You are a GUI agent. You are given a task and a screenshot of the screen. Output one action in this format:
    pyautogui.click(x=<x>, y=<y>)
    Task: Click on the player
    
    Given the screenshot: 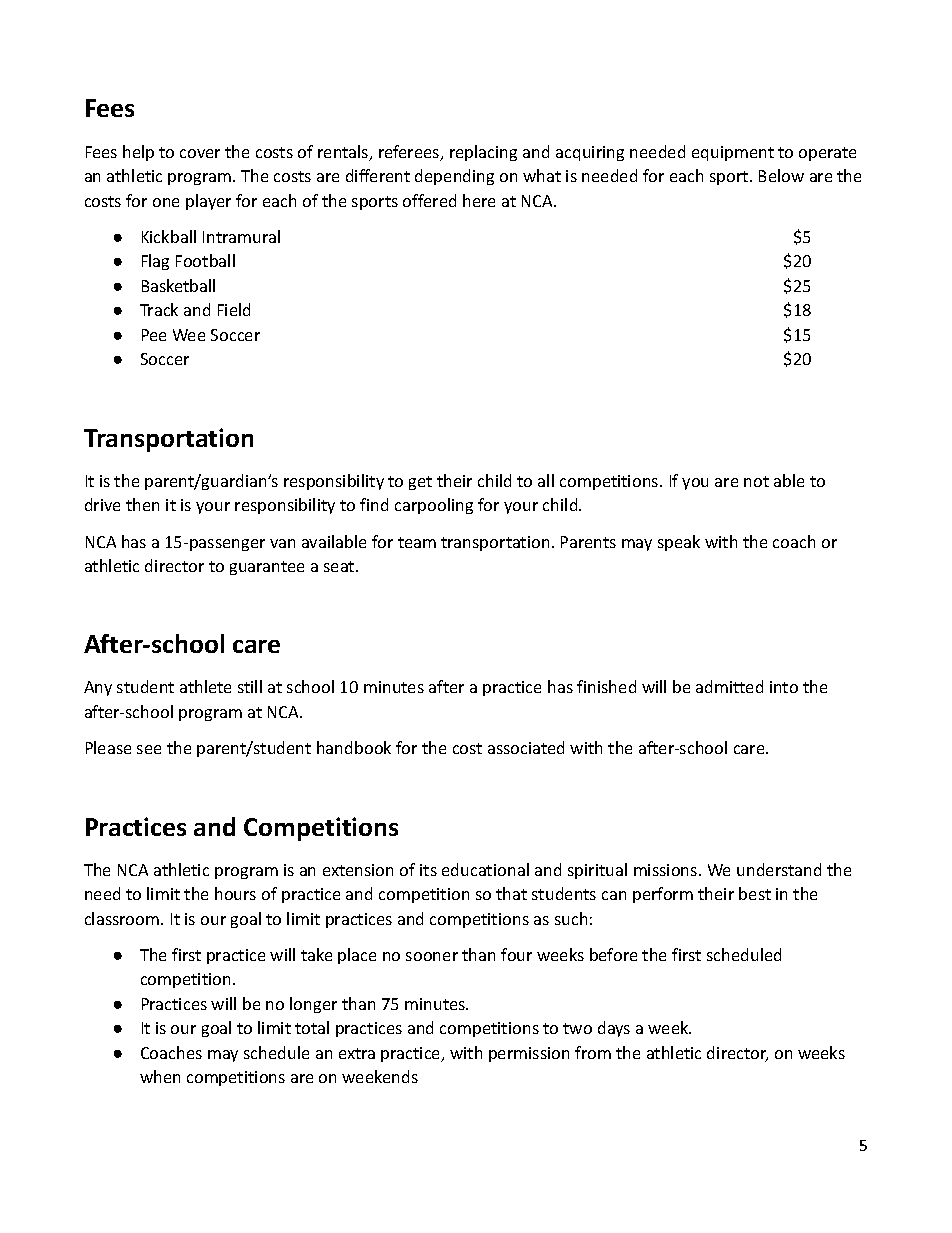 What is the action you would take?
    pyautogui.click(x=208, y=202)
